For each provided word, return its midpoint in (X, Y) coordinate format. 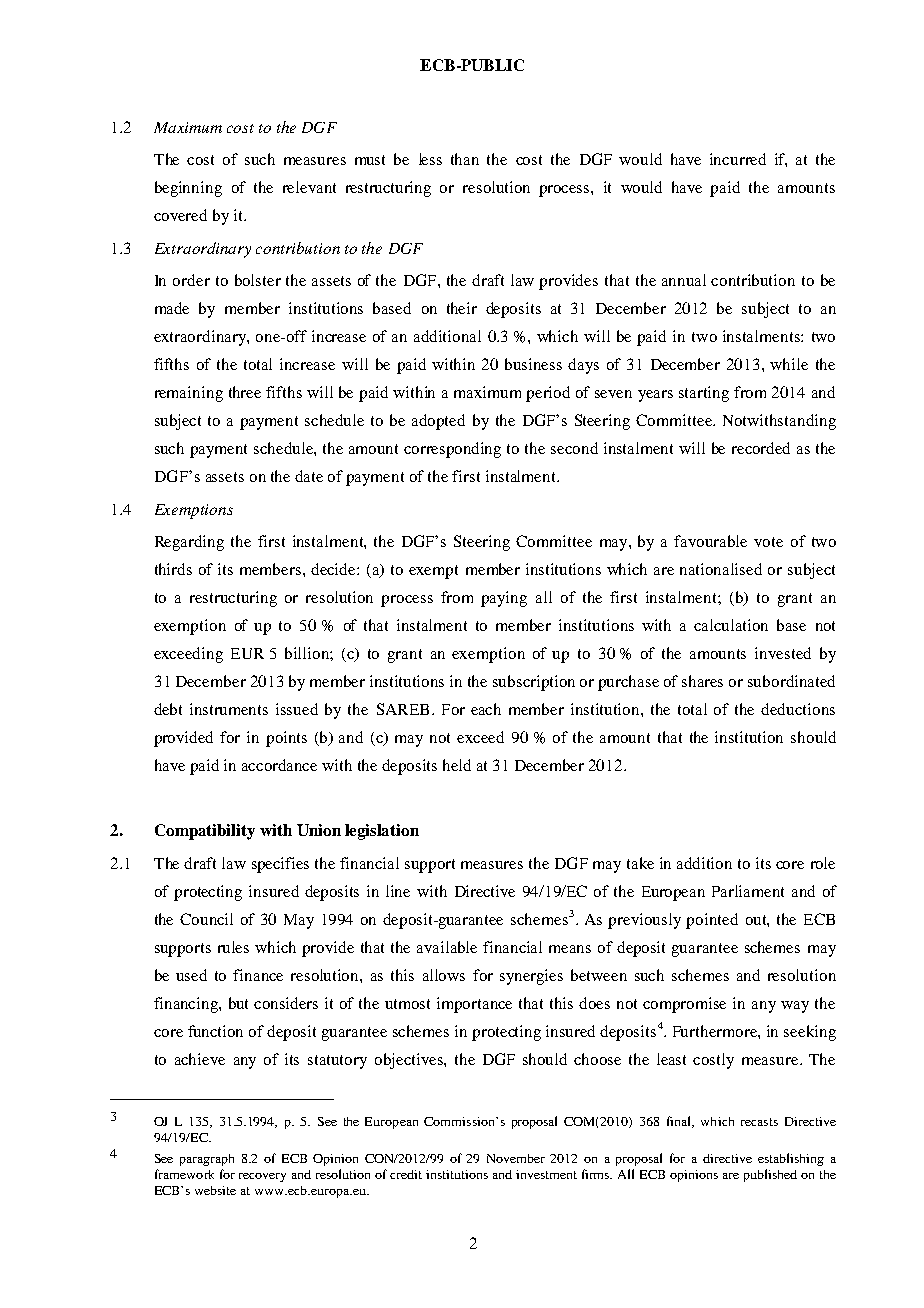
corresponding (452, 450)
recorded (761, 448)
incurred (738, 159)
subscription (534, 683)
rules (233, 947)
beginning (188, 189)
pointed (712, 921)
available (447, 947)
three (245, 392)
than (465, 159)
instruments (229, 709)
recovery (262, 1177)
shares (702, 681)
